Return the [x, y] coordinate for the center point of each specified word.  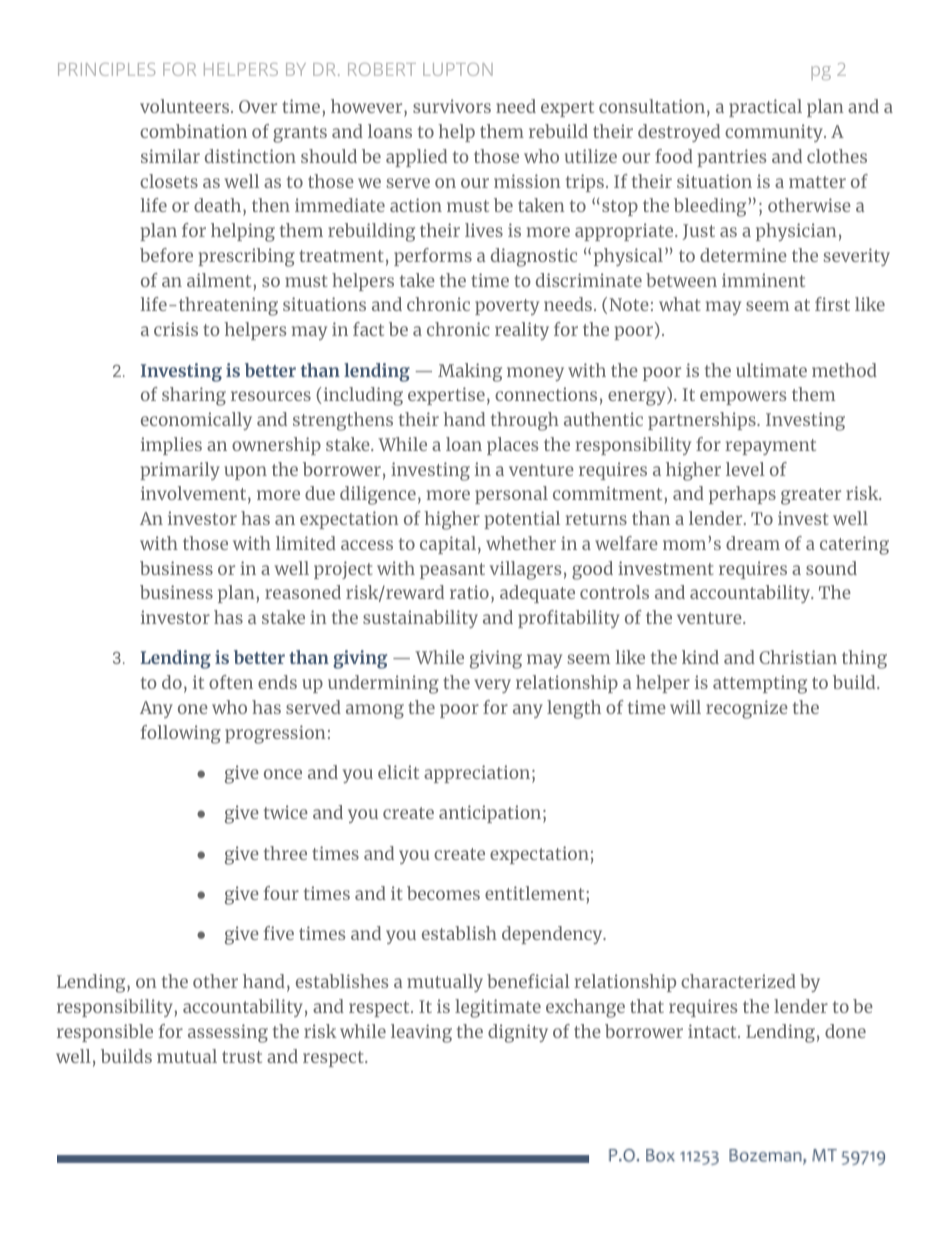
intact [713, 1031]
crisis [176, 329]
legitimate [498, 1008]
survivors [452, 106]
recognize [747, 709]
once [283, 774]
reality [522, 331]
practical [765, 108]
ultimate [771, 370]
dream [753, 543]
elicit [398, 772]
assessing [228, 1033]
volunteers [186, 106]
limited [306, 543]
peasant [452, 571]
